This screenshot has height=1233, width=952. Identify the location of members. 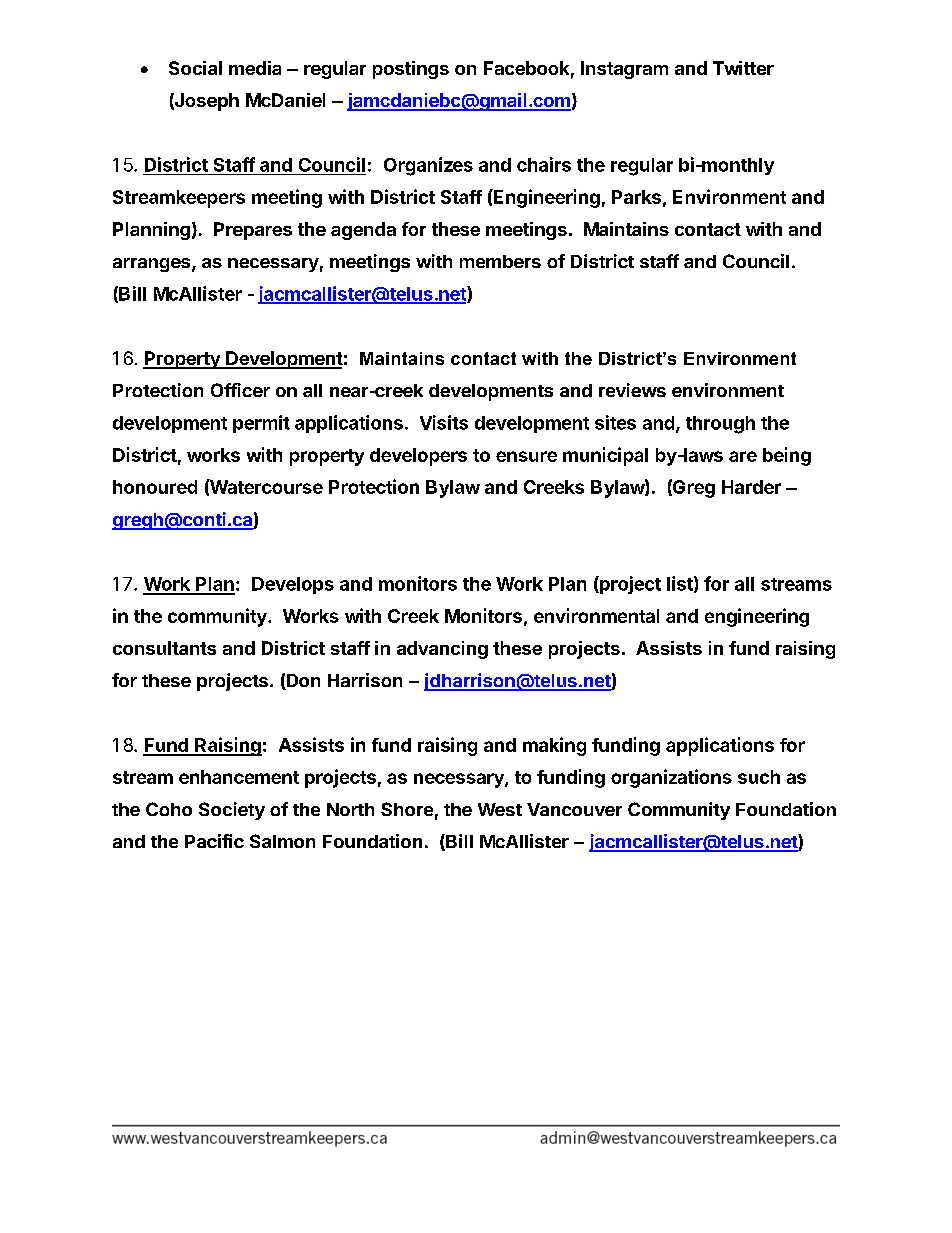
(500, 261).
